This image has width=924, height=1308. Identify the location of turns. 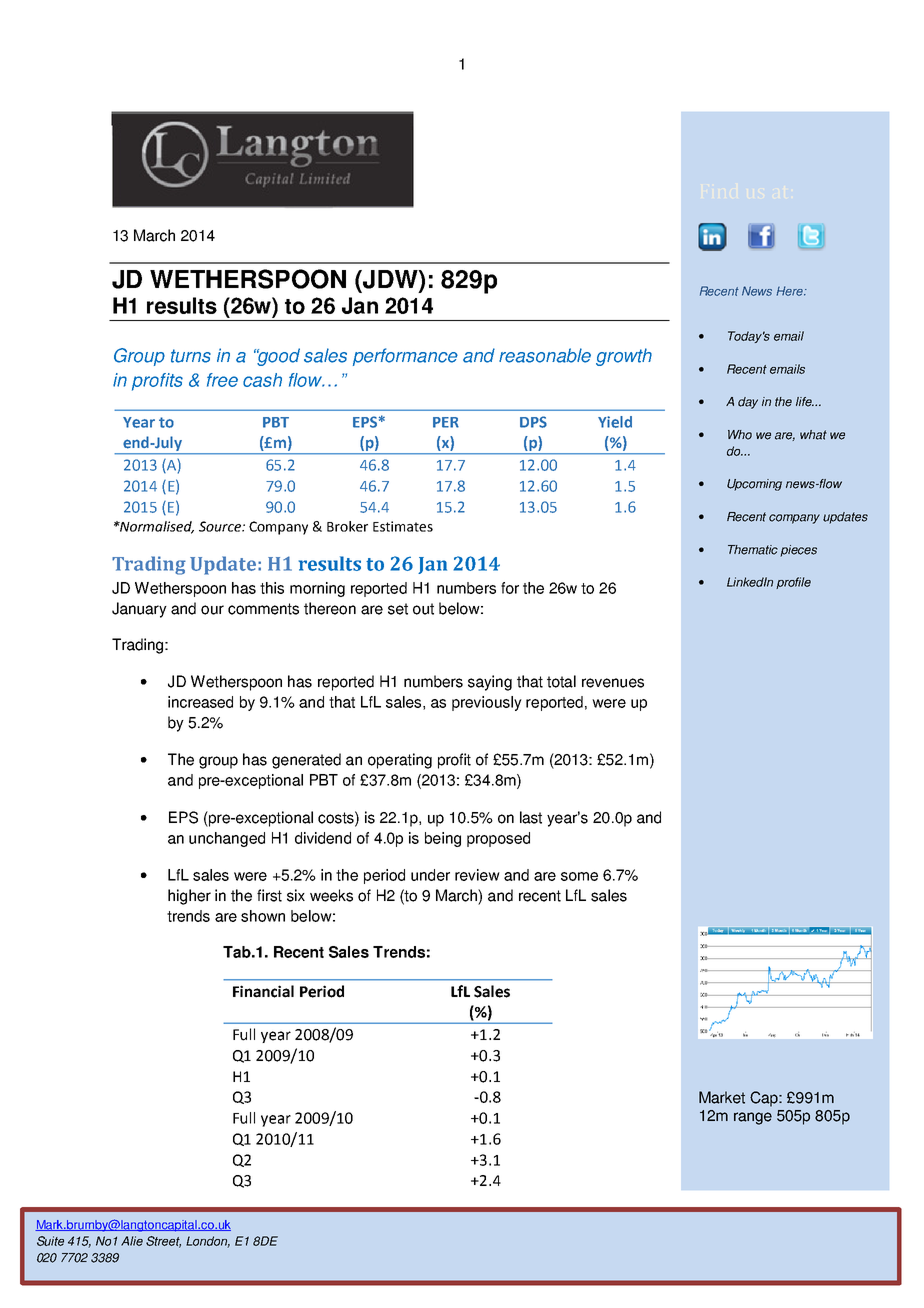
(191, 356).
